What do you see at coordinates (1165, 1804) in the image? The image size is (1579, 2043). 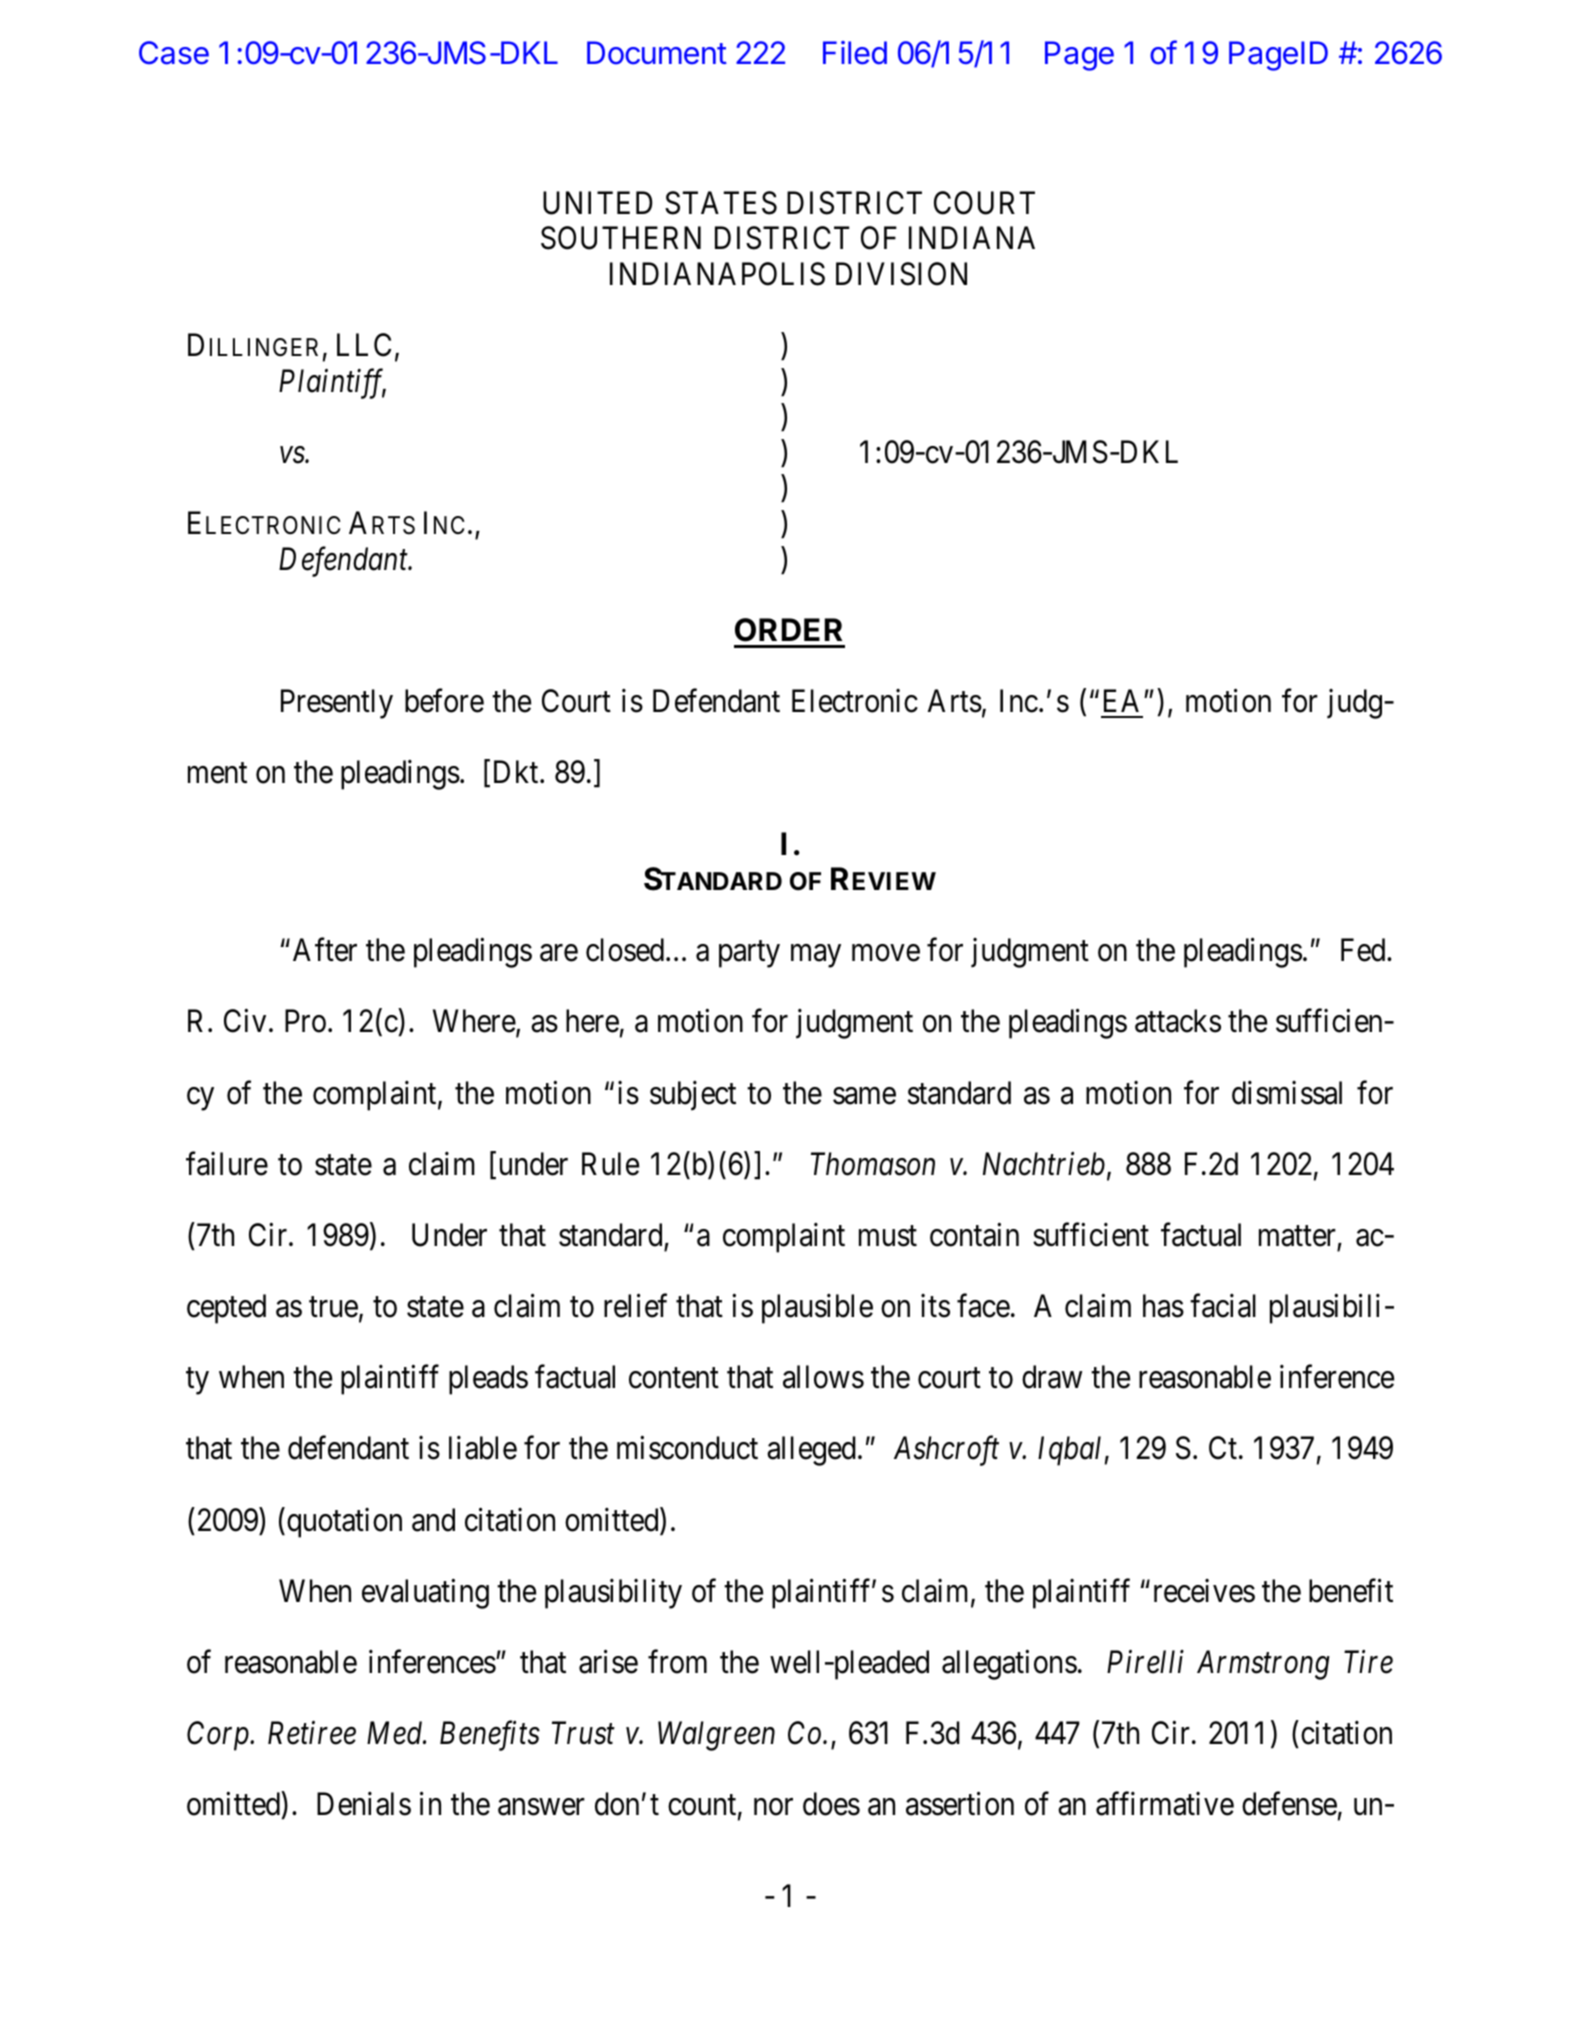 I see `affirmative` at bounding box center [1165, 1804].
